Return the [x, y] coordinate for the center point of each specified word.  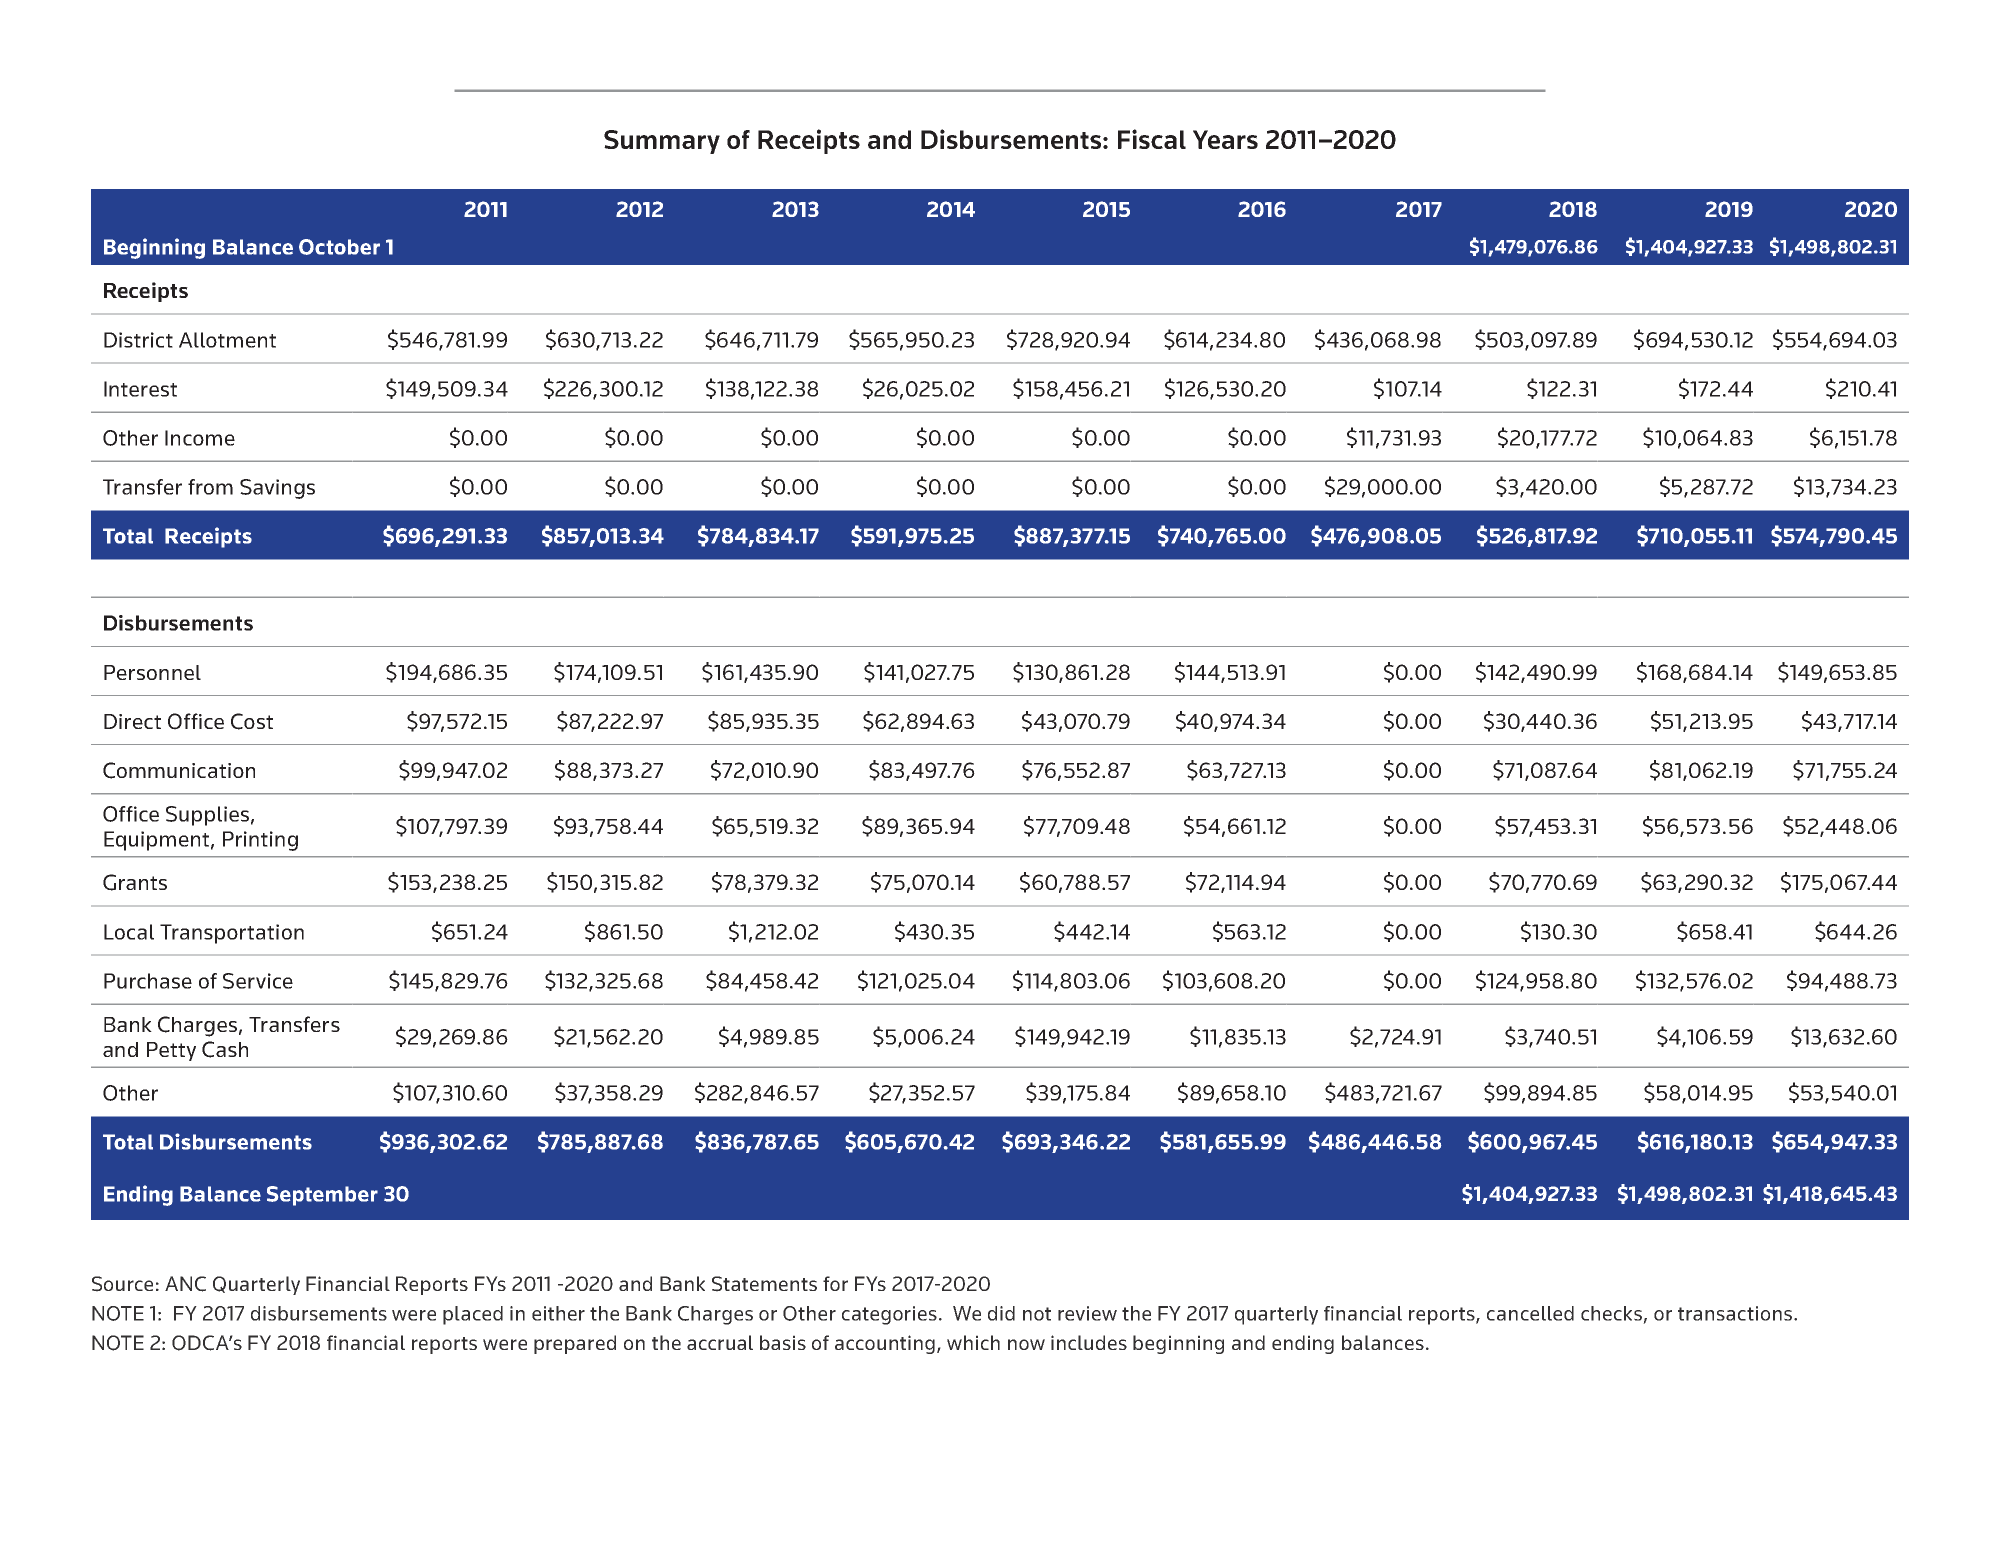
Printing [260, 841]
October [339, 247]
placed [473, 1315]
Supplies [207, 816]
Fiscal [1152, 139]
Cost [252, 721]
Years [1225, 139]
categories [889, 1315]
